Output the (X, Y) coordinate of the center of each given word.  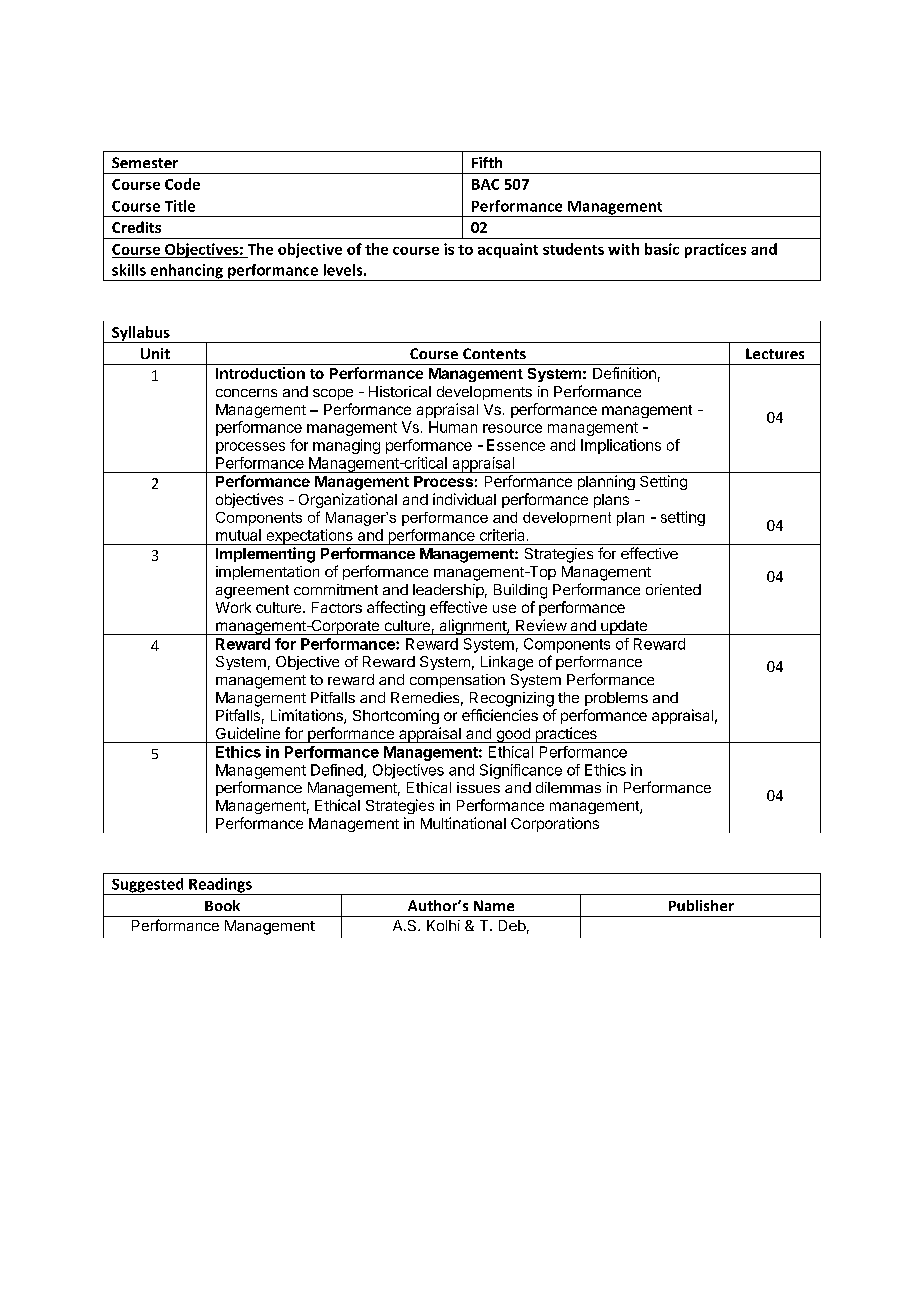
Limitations (308, 716)
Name (494, 905)
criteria (502, 535)
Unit (155, 353)
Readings (220, 886)
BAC (485, 184)
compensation (457, 681)
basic (662, 249)
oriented (673, 589)
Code (182, 184)
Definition (624, 373)
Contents (494, 353)
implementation (267, 573)
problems (616, 699)
